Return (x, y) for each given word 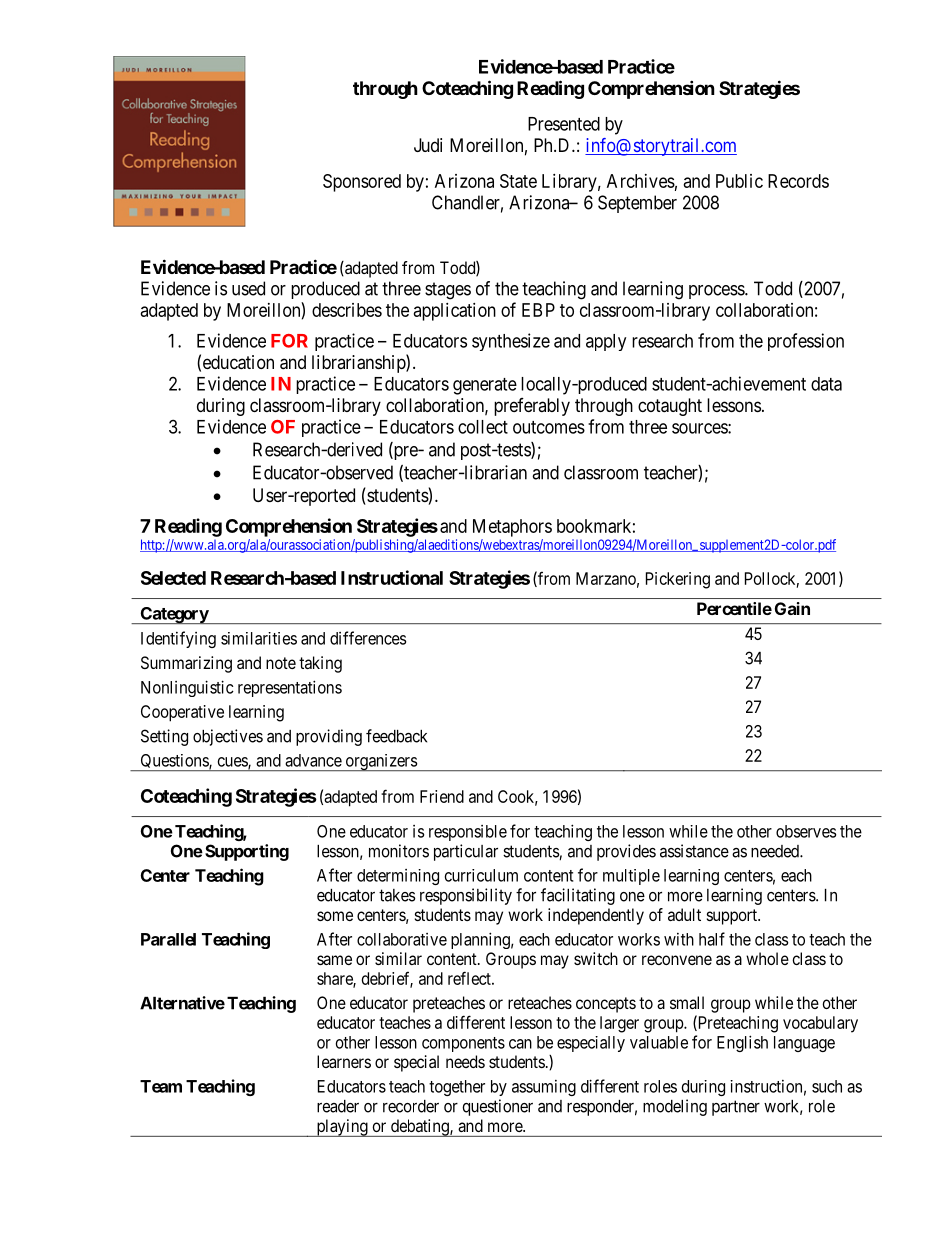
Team (161, 1086)
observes (806, 831)
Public (739, 181)
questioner (497, 1107)
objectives (228, 737)
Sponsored (362, 183)
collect (483, 427)
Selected (173, 578)
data (826, 384)
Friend (442, 796)
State (518, 181)
